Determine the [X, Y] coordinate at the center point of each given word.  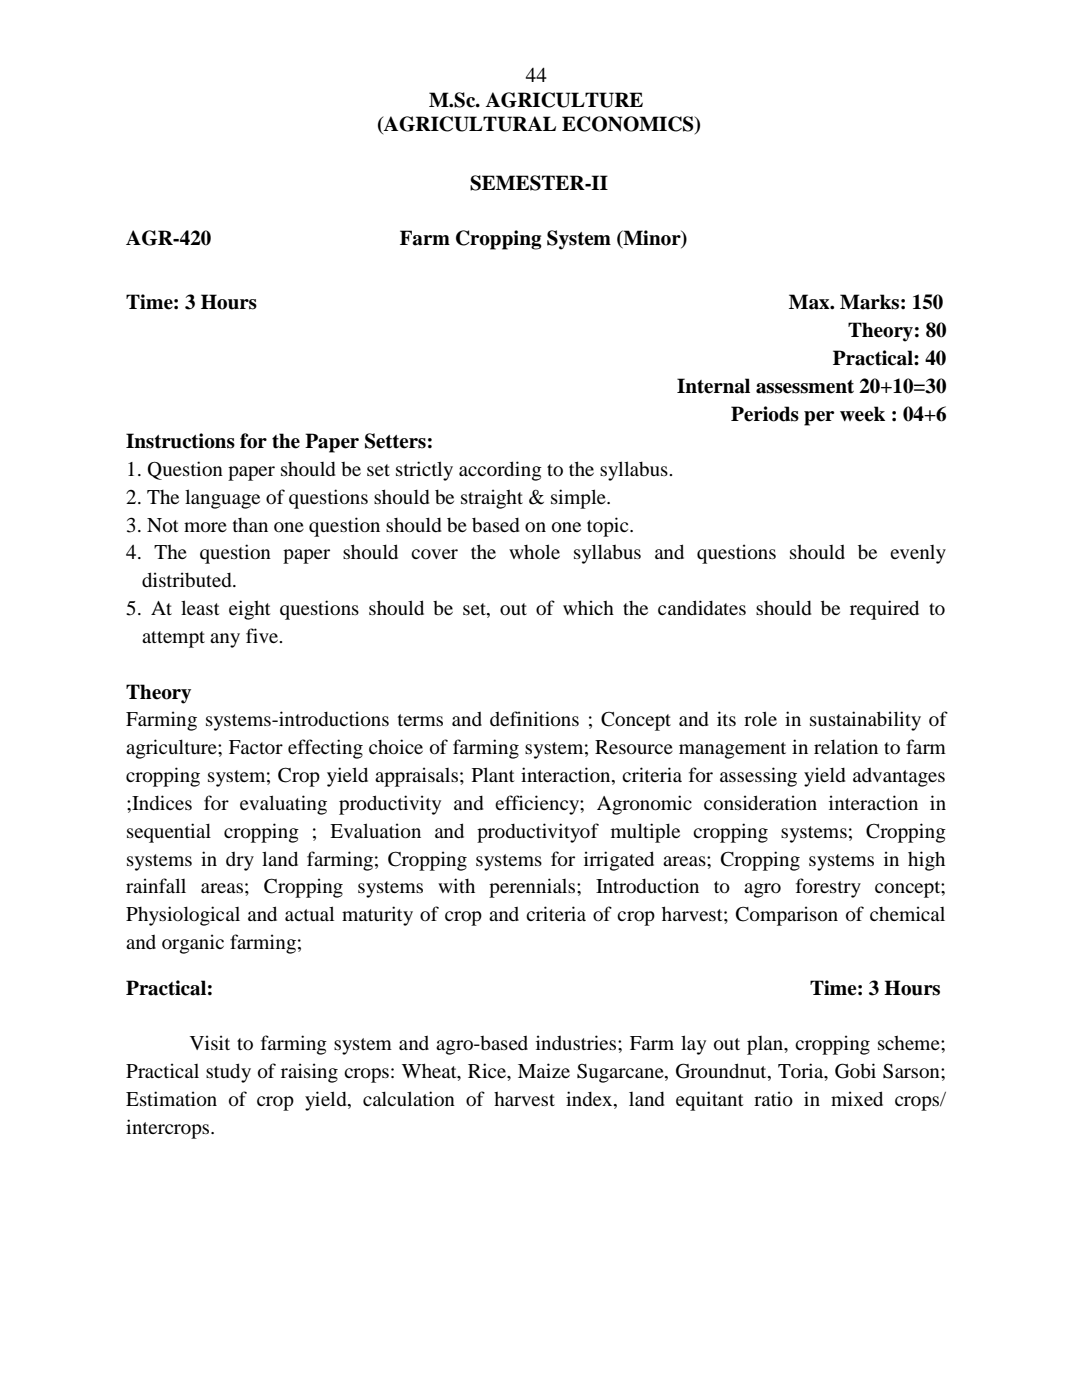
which [588, 607]
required [884, 610]
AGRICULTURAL [469, 125]
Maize [544, 1070]
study [228, 1073]
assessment [805, 387]
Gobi [855, 1071]
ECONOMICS [629, 125]
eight [250, 610]
